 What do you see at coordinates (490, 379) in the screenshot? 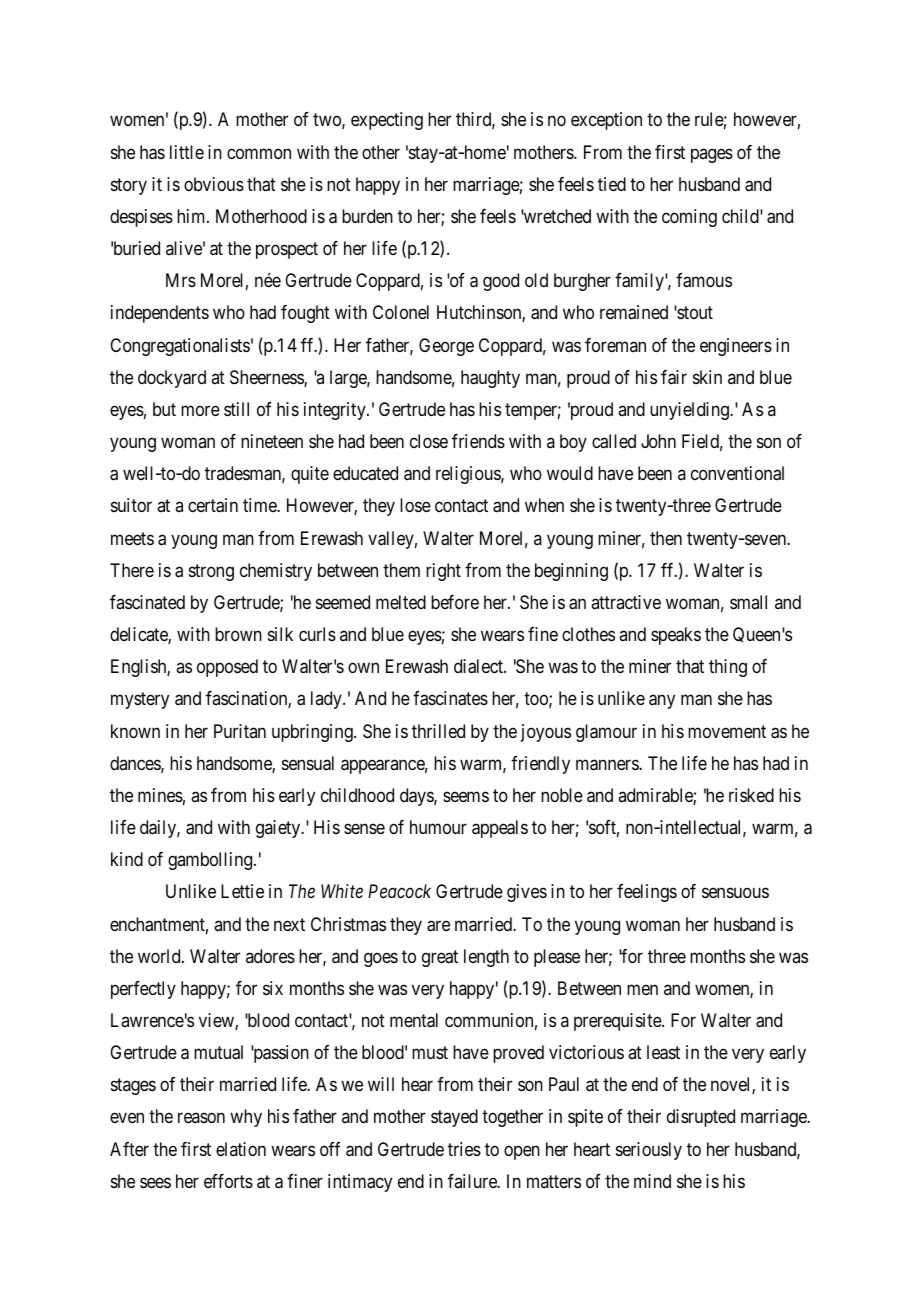
I see `haughty` at bounding box center [490, 379].
